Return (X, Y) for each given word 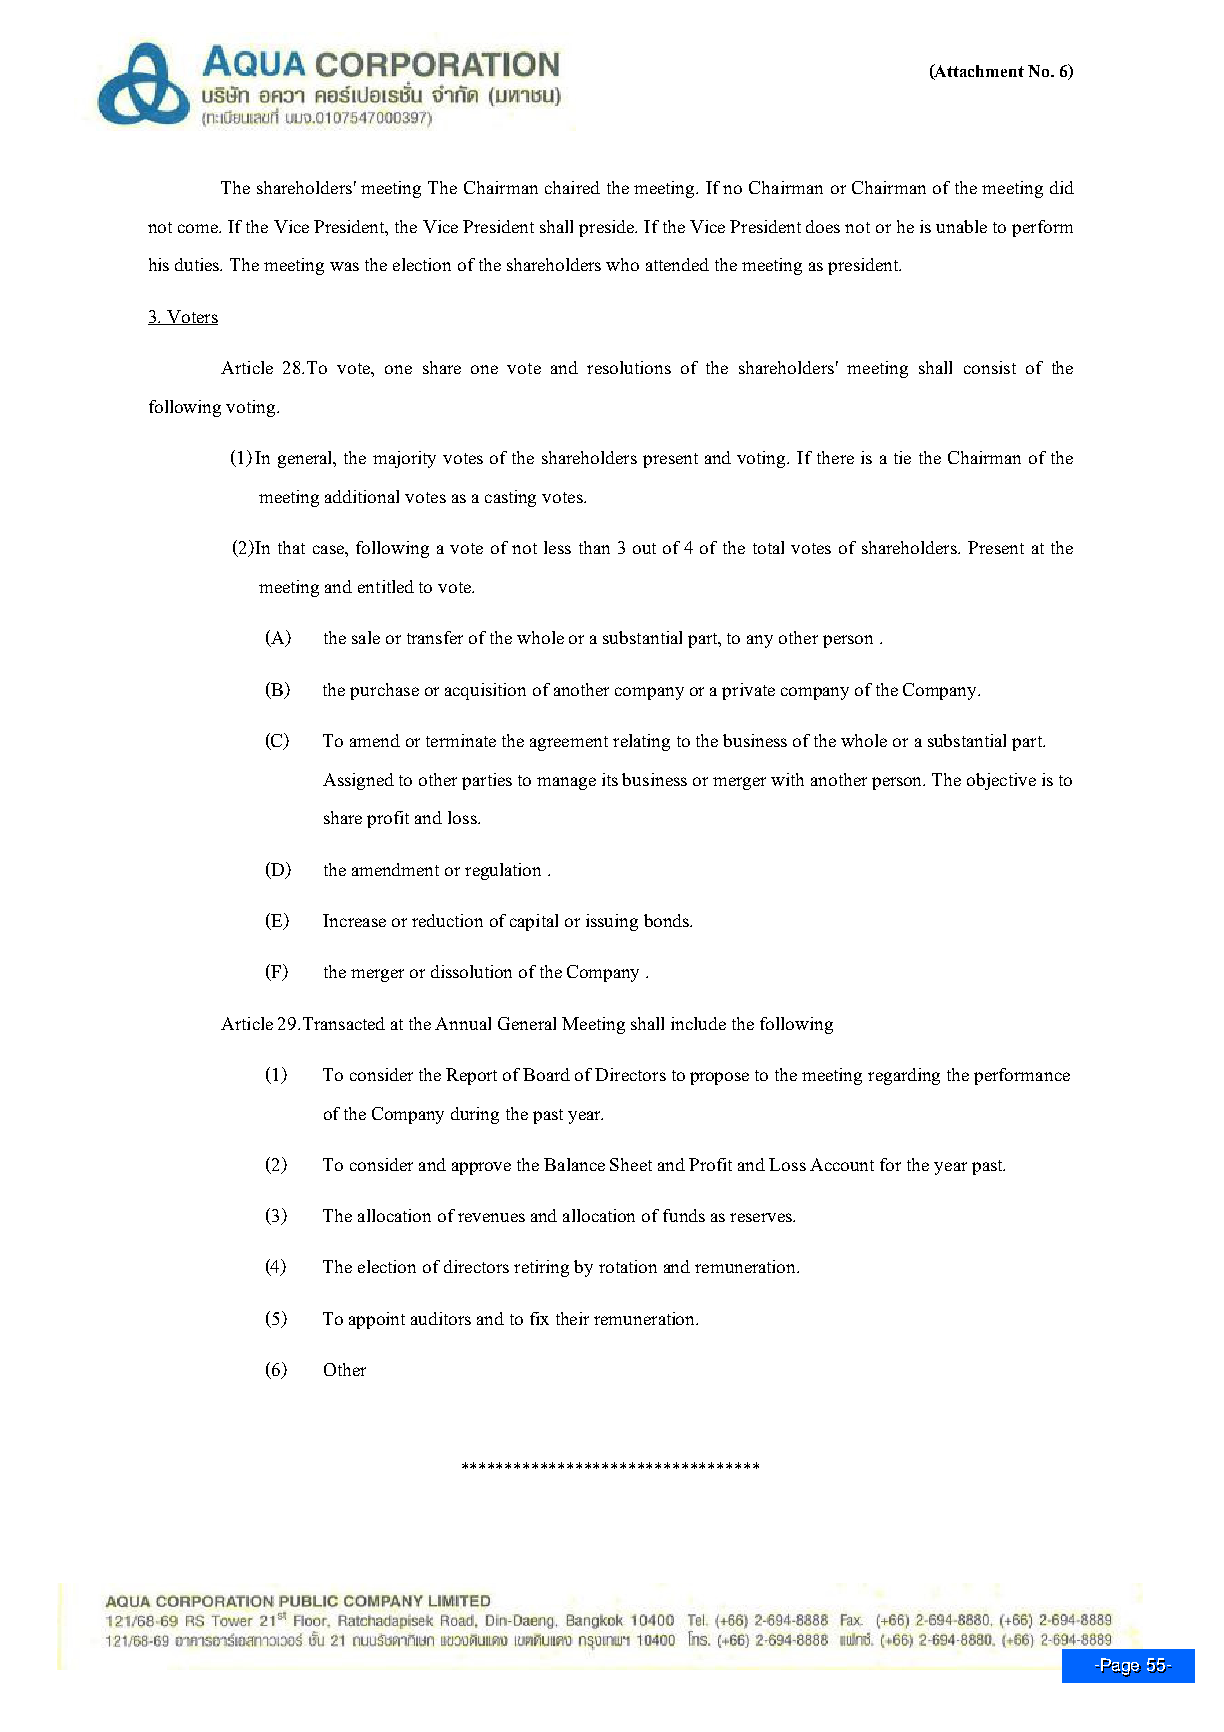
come (199, 228)
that (291, 547)
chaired (572, 187)
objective (1001, 781)
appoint (377, 1320)
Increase (354, 920)
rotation (628, 1266)
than (594, 547)
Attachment (978, 72)
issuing (612, 922)
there (835, 457)
